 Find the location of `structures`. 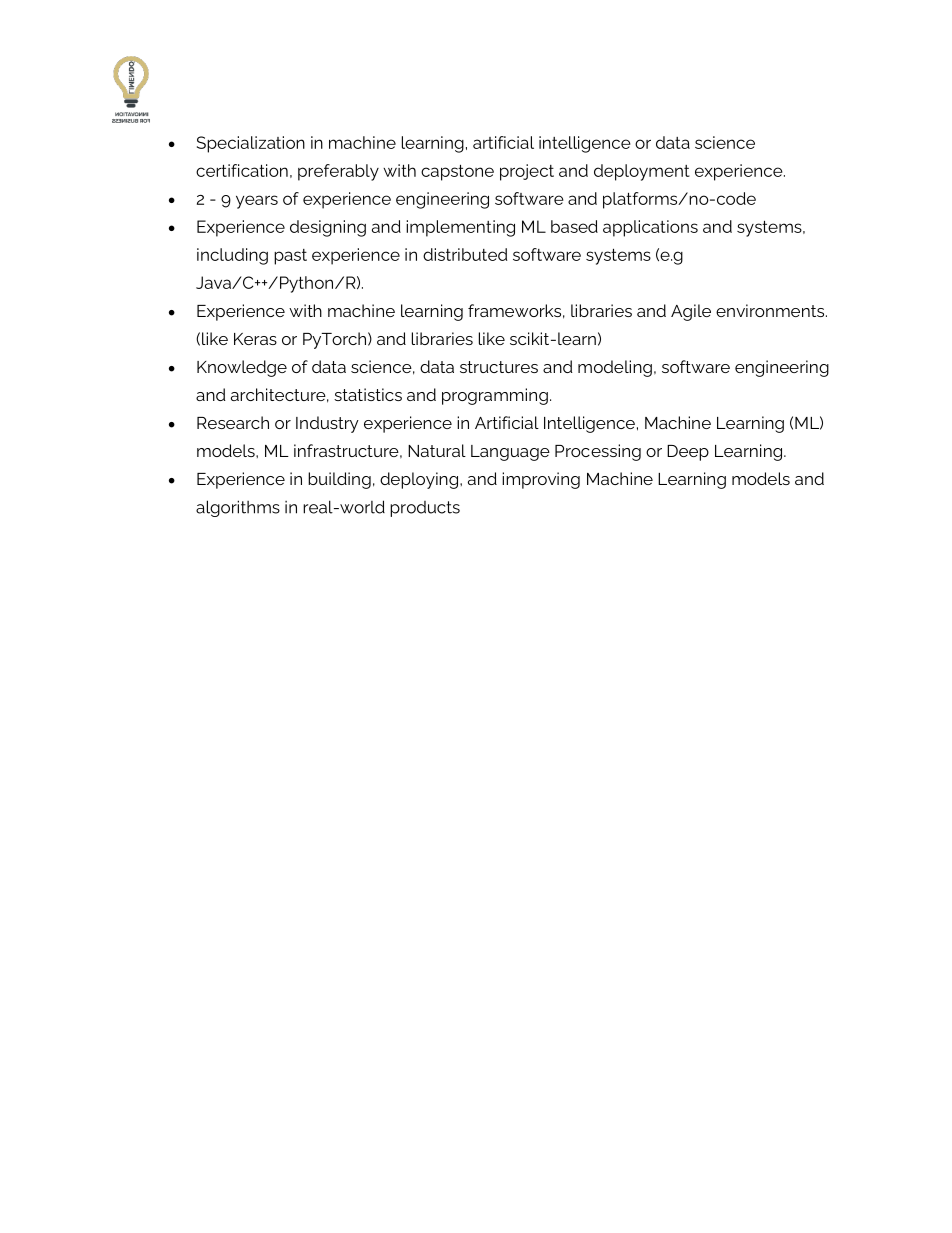

structures is located at coordinates (499, 367).
